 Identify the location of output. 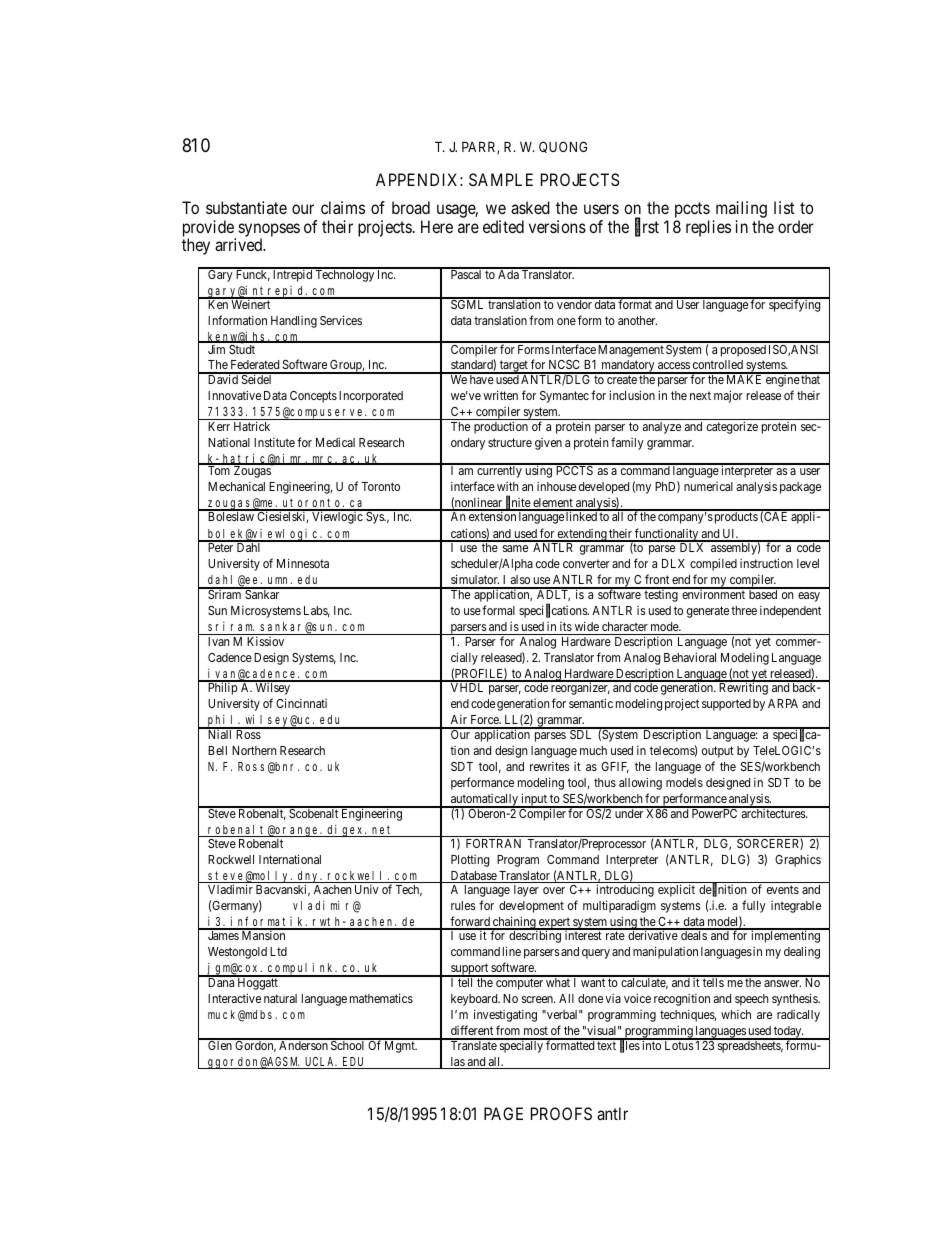
(718, 752).
